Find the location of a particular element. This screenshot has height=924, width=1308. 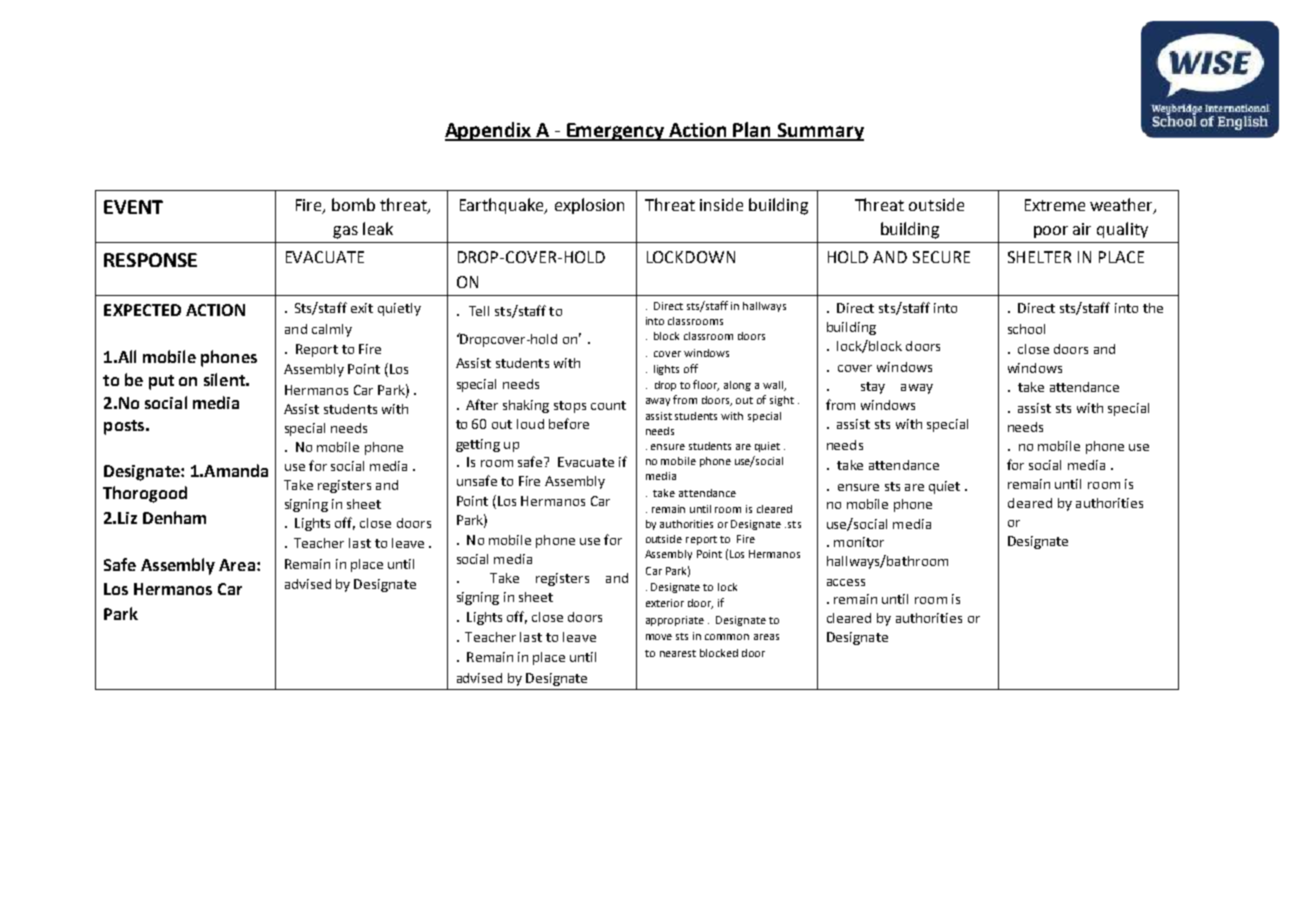

move is located at coordinates (659, 637).
